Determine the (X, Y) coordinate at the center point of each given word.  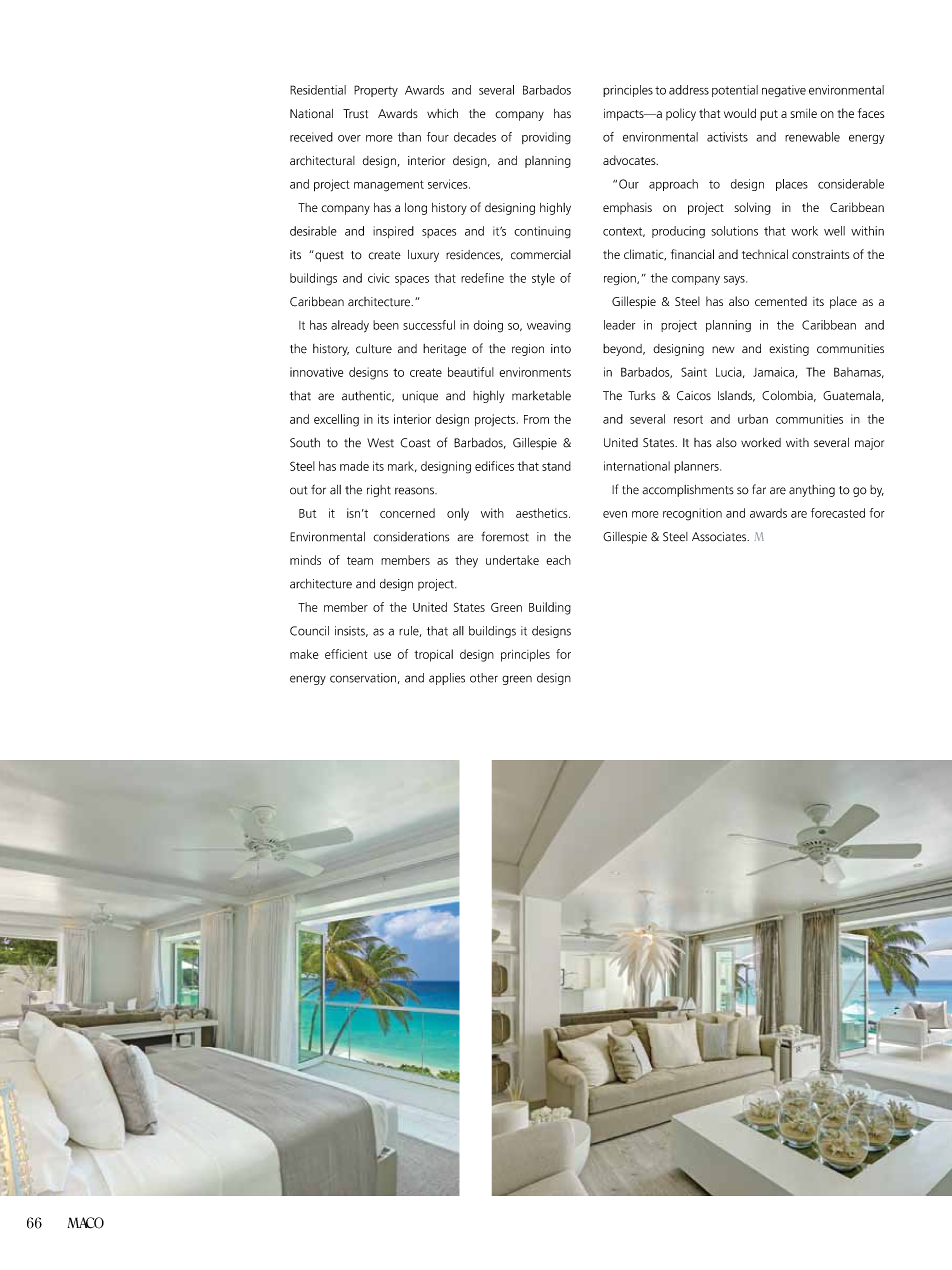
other (484, 678)
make (304, 654)
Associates (720, 537)
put (769, 115)
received (311, 137)
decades (475, 137)
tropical (433, 655)
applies (447, 679)
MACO (85, 1223)
